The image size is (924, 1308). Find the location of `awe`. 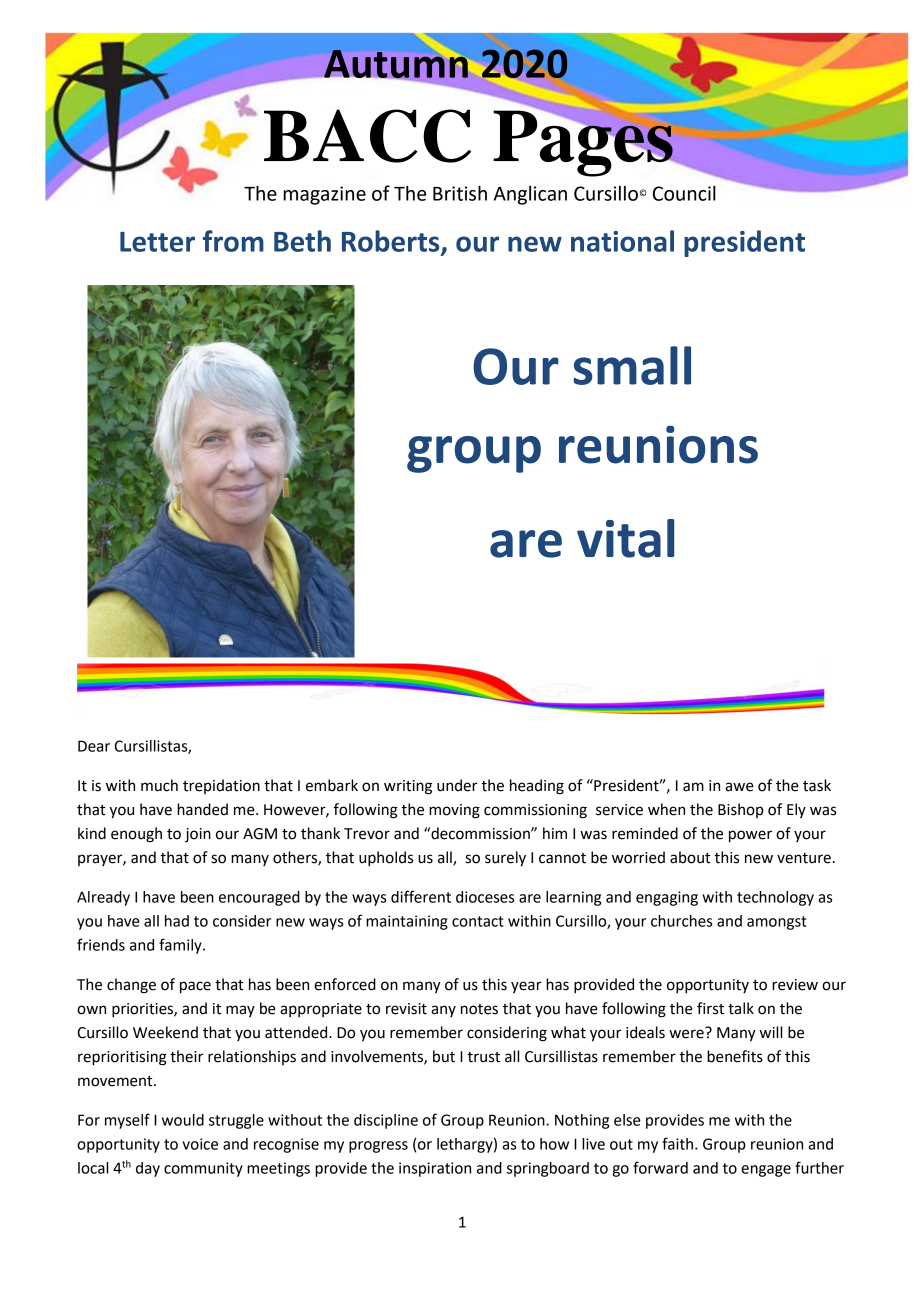

awe is located at coordinates (739, 787).
